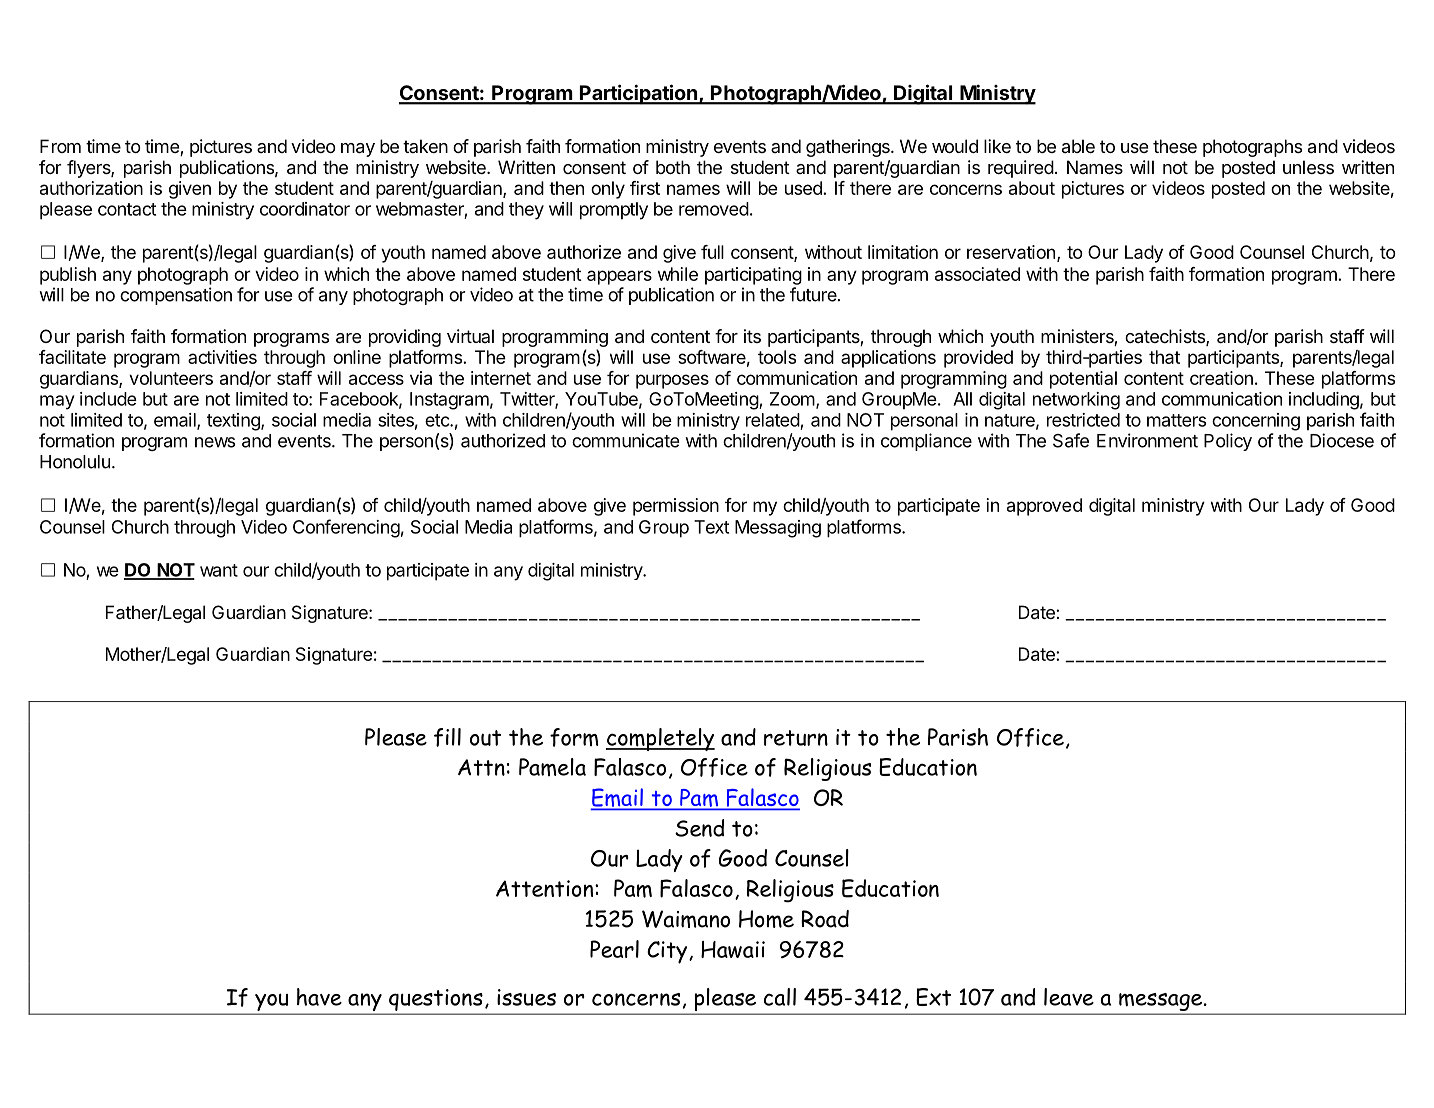 The width and height of the image is (1434, 1108). What do you see at coordinates (319, 997) in the image?
I see `have` at bounding box center [319, 997].
